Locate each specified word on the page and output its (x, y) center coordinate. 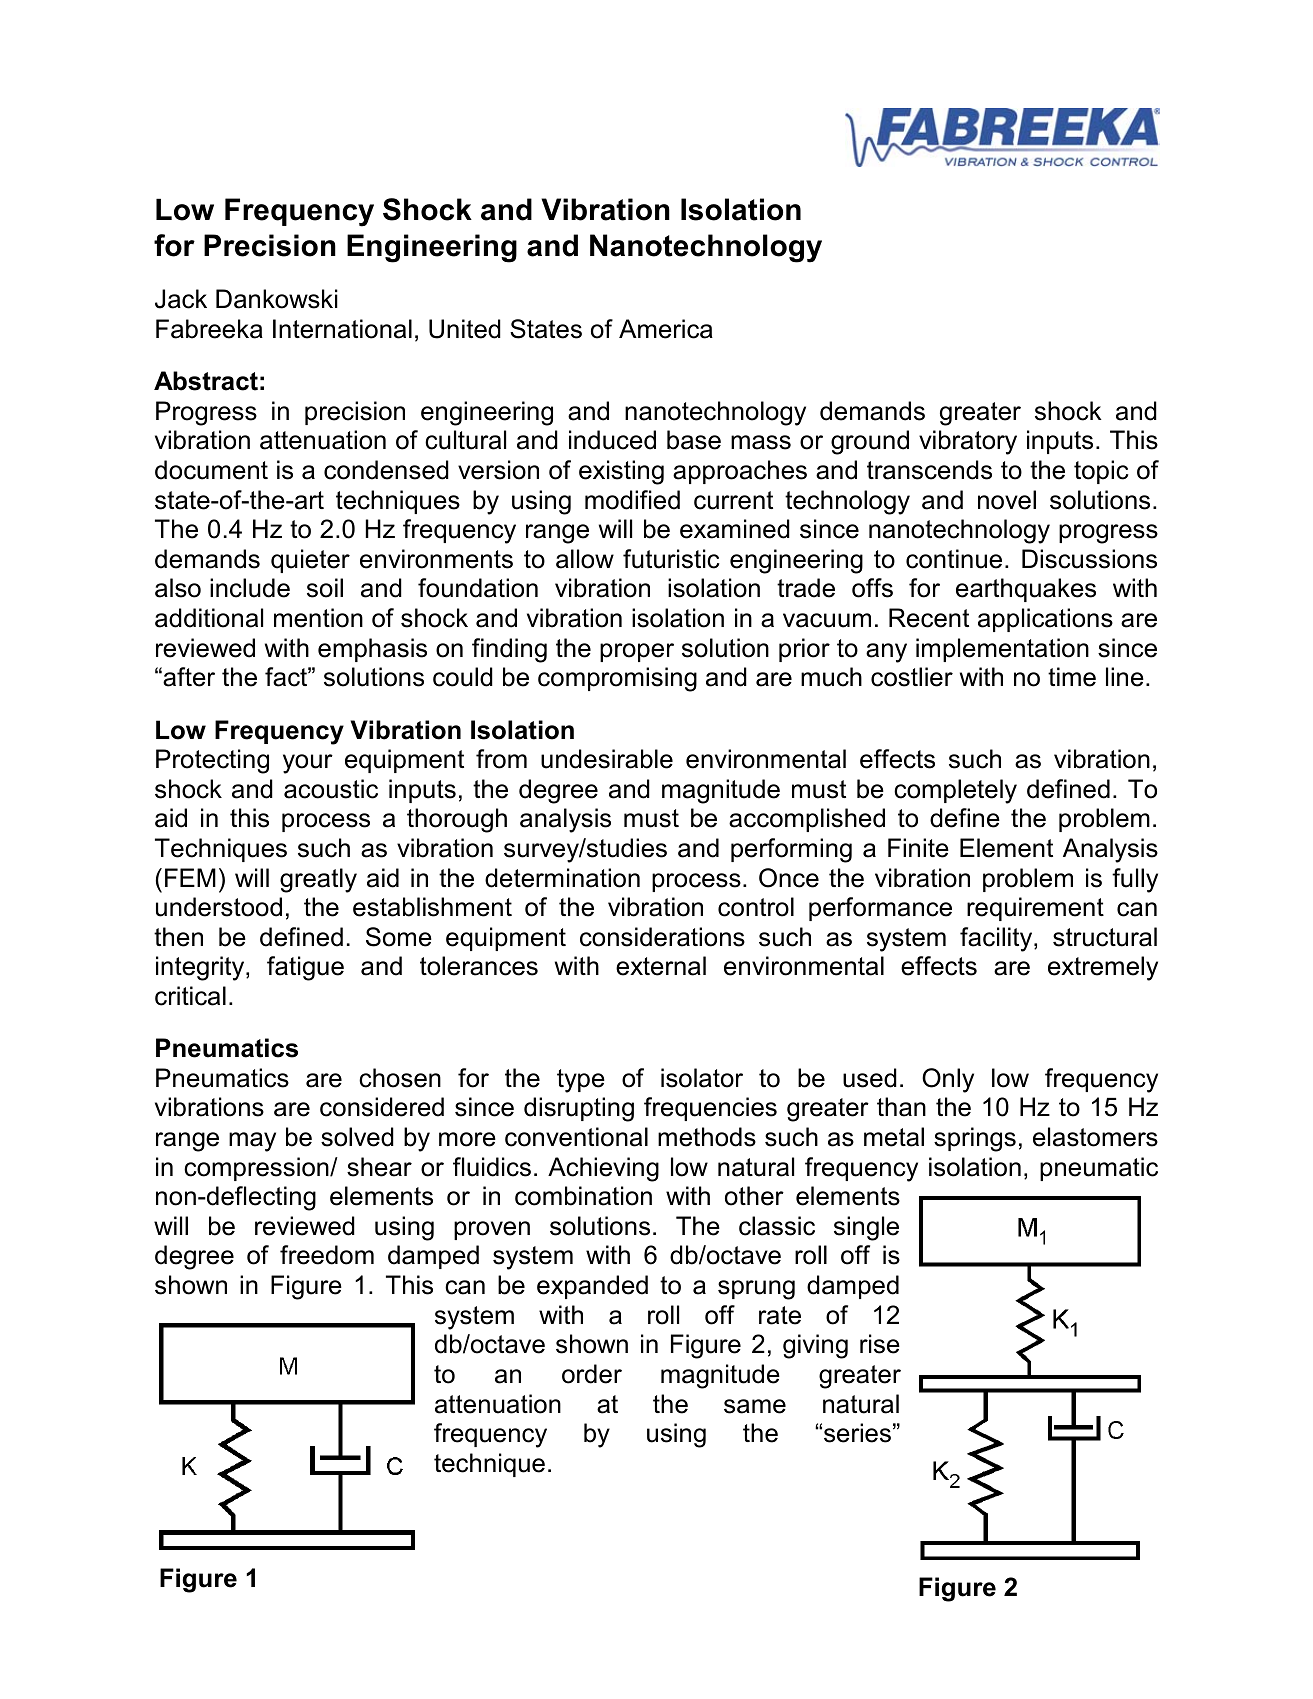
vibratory (968, 442)
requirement (1035, 909)
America (666, 329)
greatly (318, 880)
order (592, 1374)
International (342, 329)
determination (562, 878)
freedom (327, 1255)
